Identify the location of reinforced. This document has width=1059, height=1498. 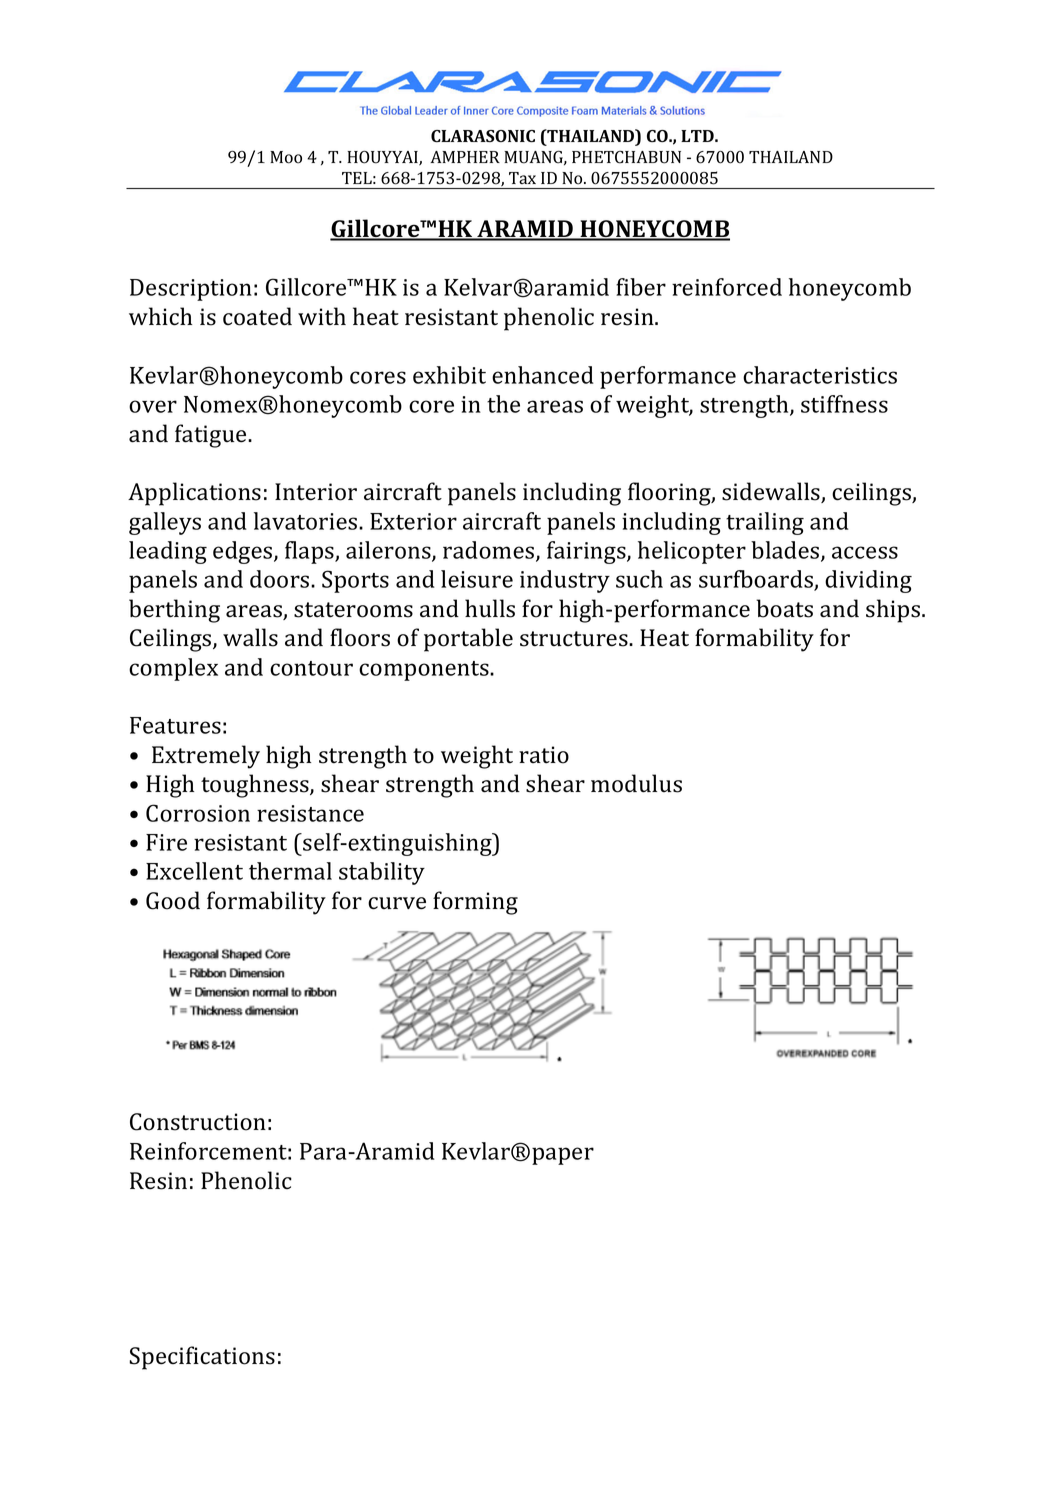
(727, 287).
